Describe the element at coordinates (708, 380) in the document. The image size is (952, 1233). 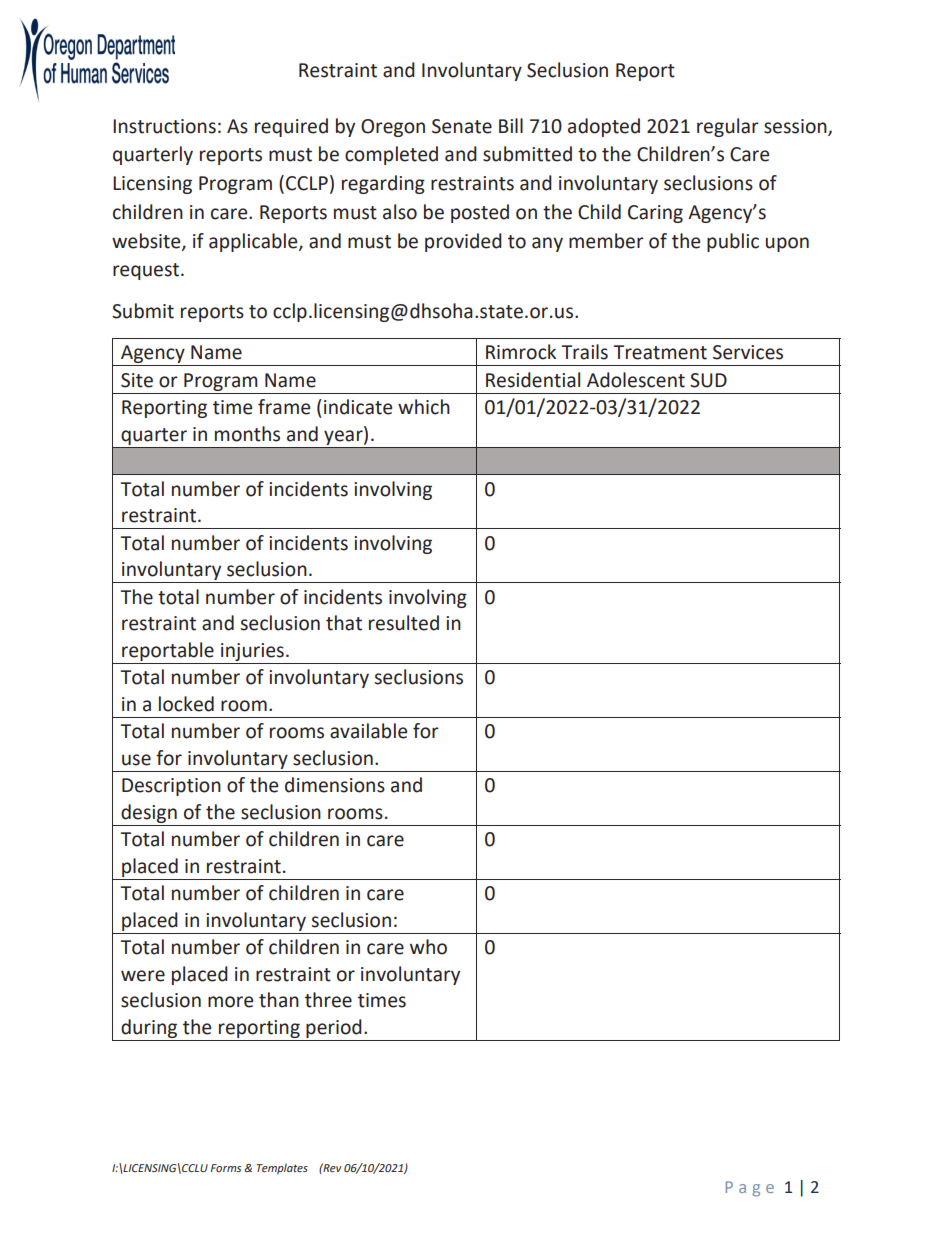
I see `SUD` at that location.
